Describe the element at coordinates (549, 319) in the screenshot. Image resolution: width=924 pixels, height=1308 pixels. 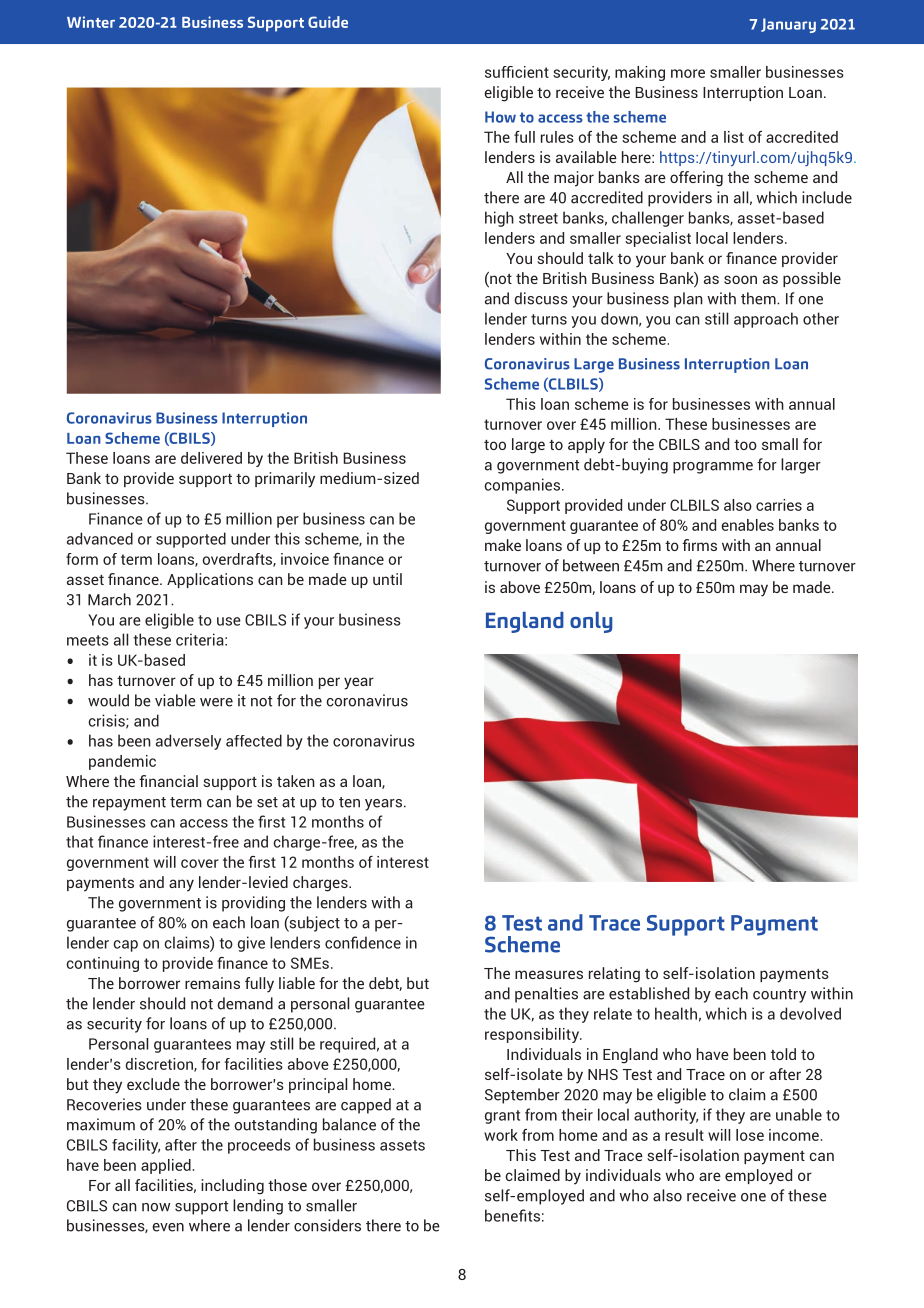
I see `turns` at that location.
